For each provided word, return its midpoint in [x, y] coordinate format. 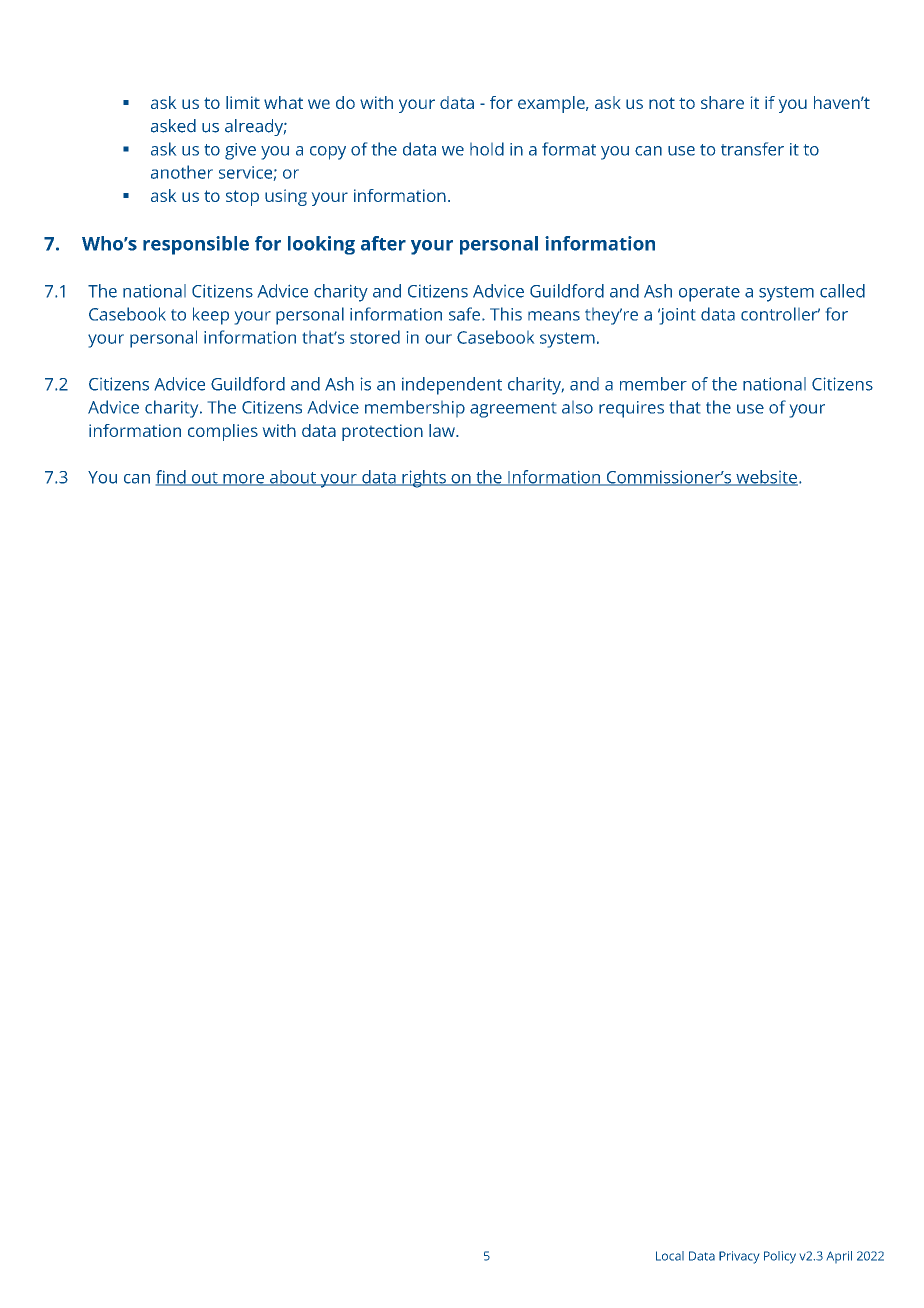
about [293, 478]
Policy [780, 1257]
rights [424, 479]
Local [670, 1256]
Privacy [739, 1257]
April [839, 1257]
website [766, 478]
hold [487, 149]
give [240, 151]
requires [631, 409]
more [244, 480]
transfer [752, 149]
